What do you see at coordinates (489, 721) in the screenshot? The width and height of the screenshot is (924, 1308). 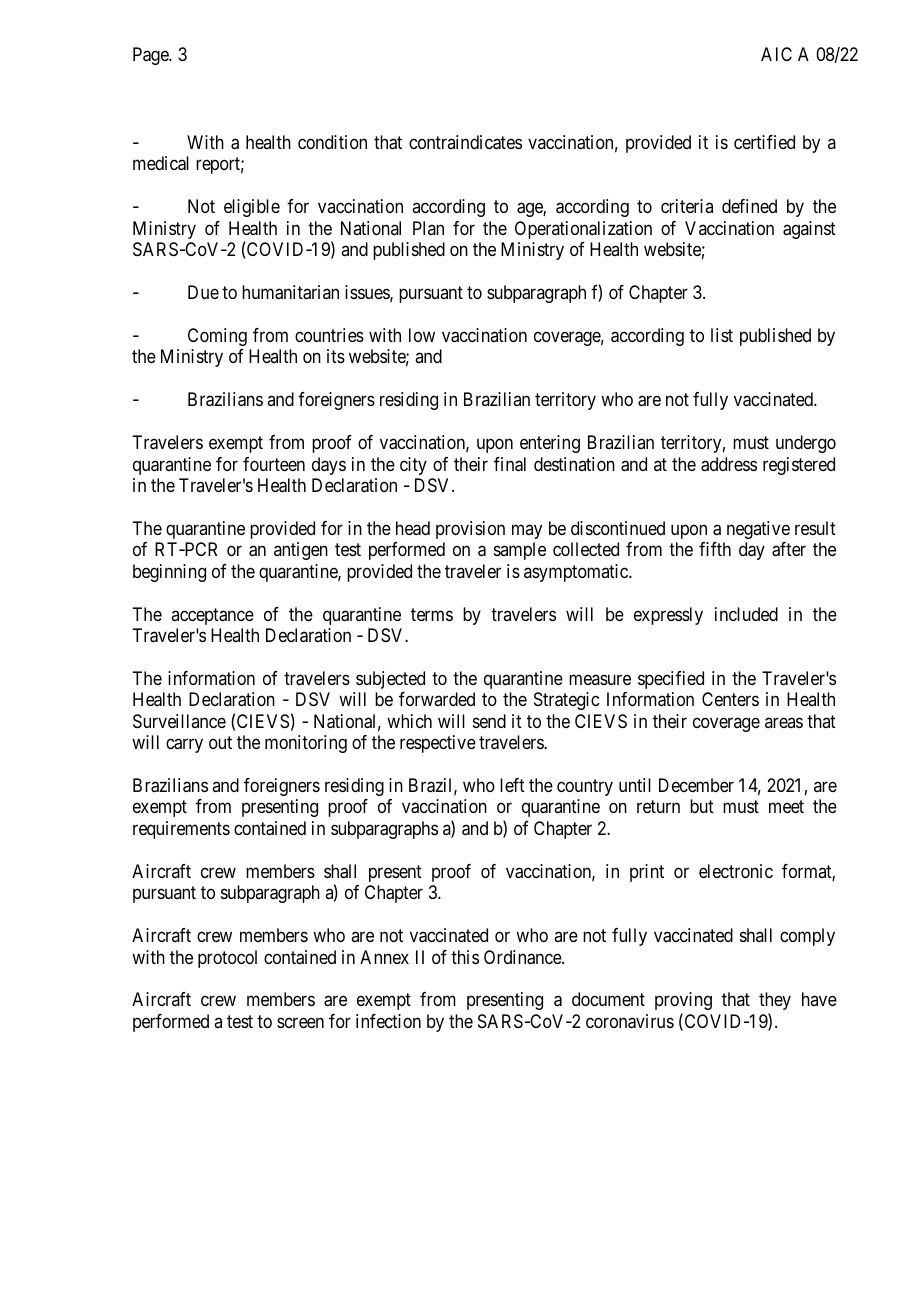 I see `send` at bounding box center [489, 721].
